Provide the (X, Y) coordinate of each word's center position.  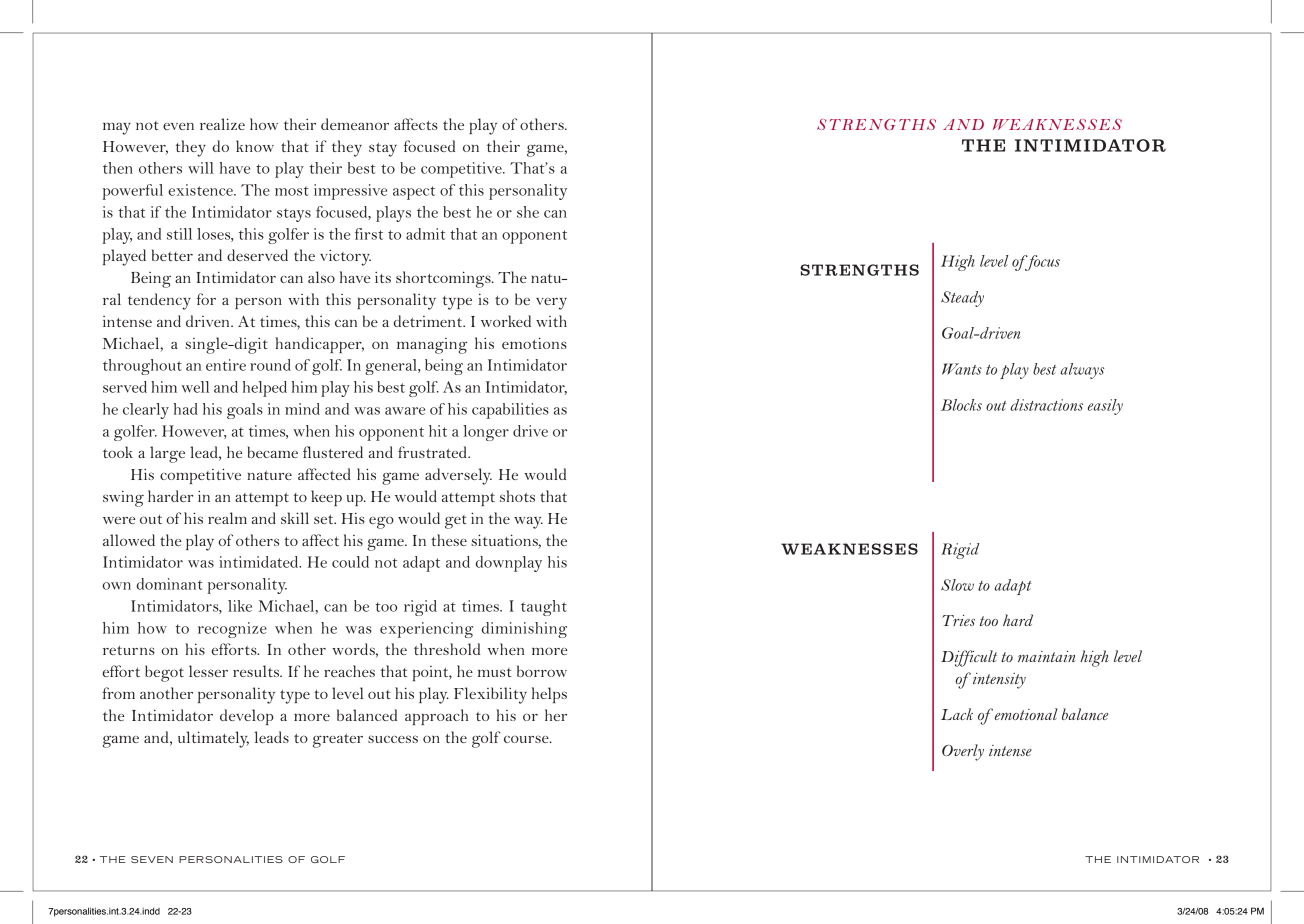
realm (227, 518)
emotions (534, 343)
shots (517, 496)
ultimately (213, 739)
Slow (957, 585)
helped (265, 389)
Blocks (961, 405)
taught (544, 608)
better (172, 255)
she (528, 212)
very (551, 304)
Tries (958, 620)
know (255, 146)
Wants (962, 369)
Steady (962, 299)
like (240, 606)
